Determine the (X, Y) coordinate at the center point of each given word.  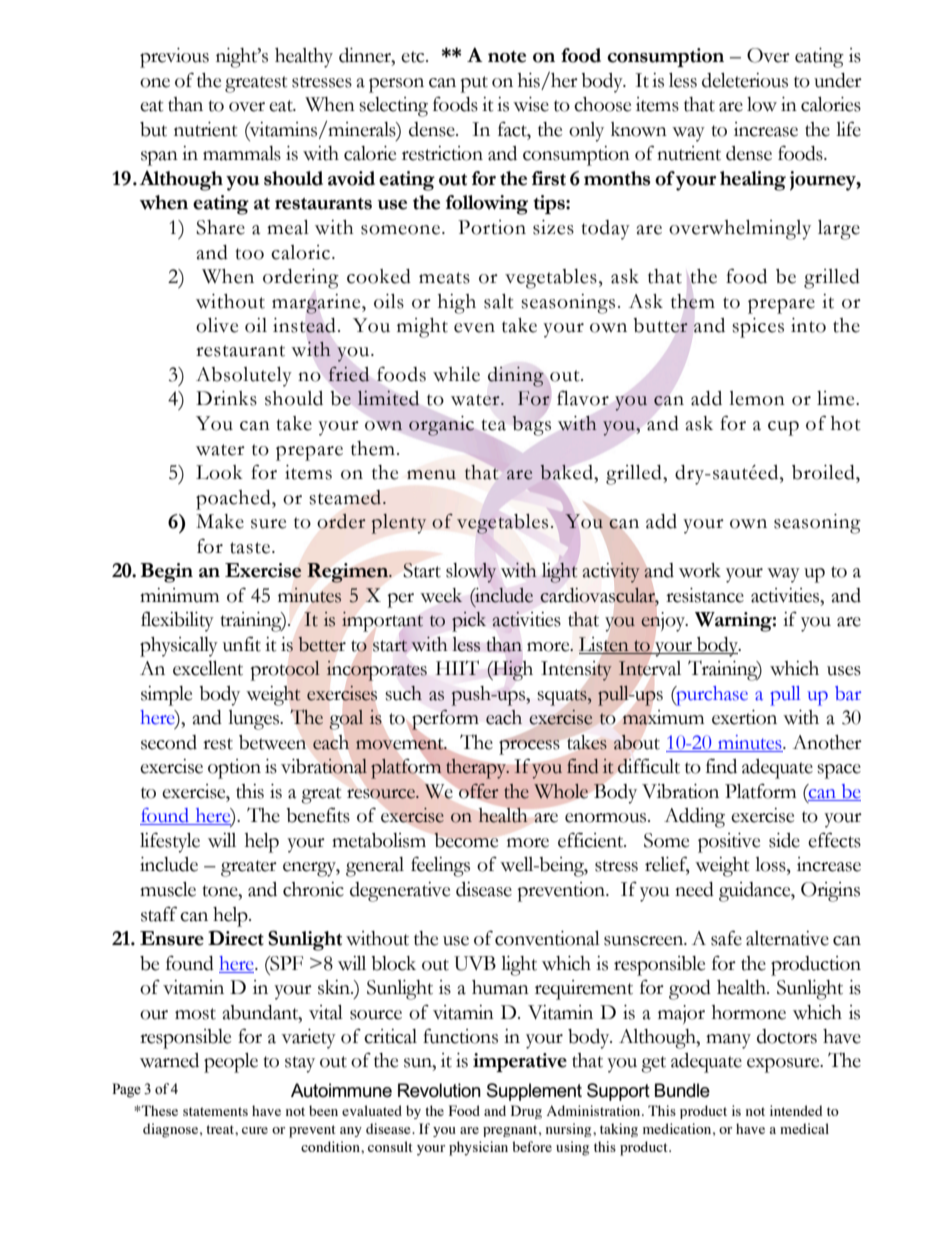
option (234, 769)
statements (215, 1111)
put (474, 84)
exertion (744, 717)
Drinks (226, 398)
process (529, 746)
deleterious (745, 80)
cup (783, 428)
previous (174, 58)
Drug (526, 1112)
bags (532, 426)
